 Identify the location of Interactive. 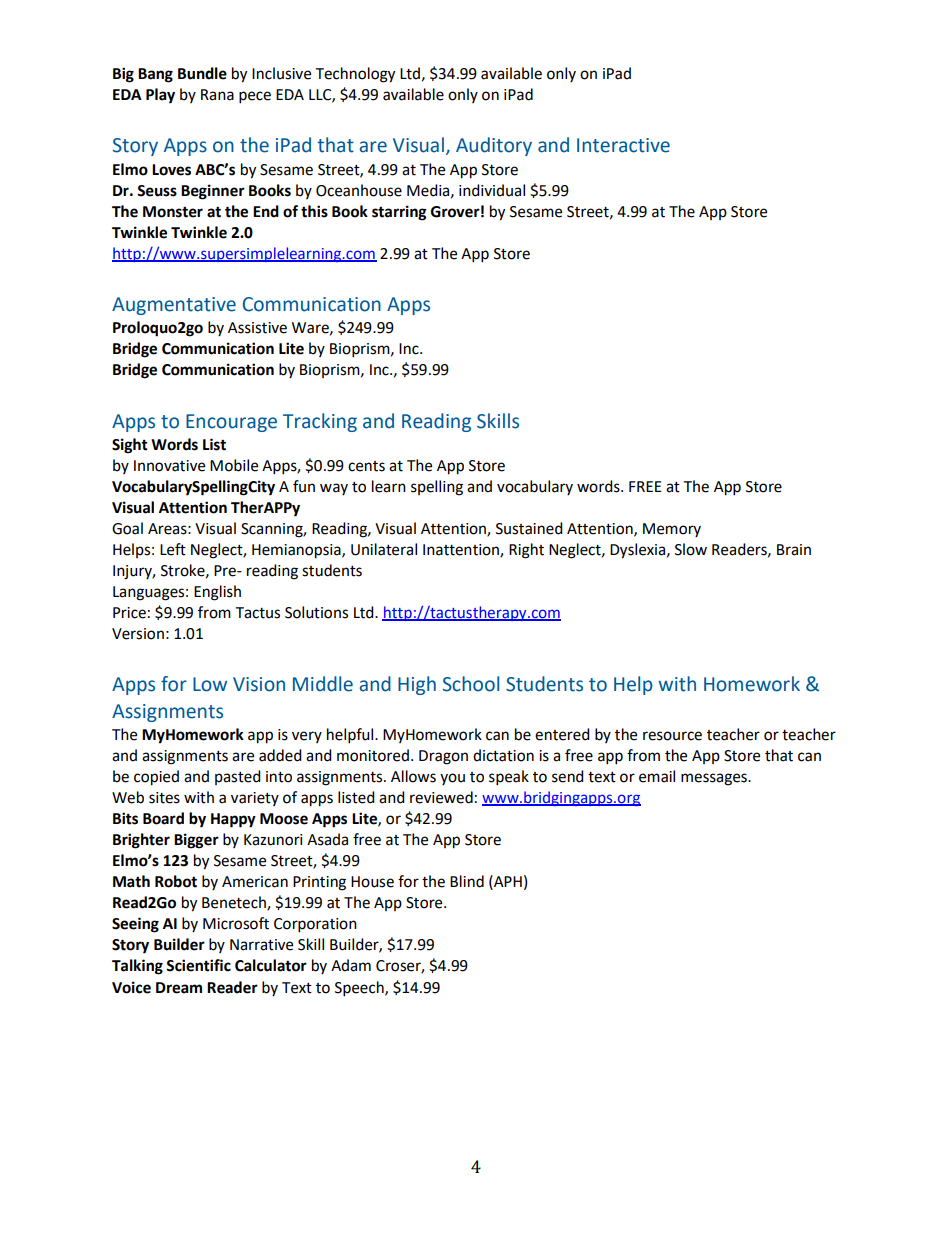
(623, 145).
